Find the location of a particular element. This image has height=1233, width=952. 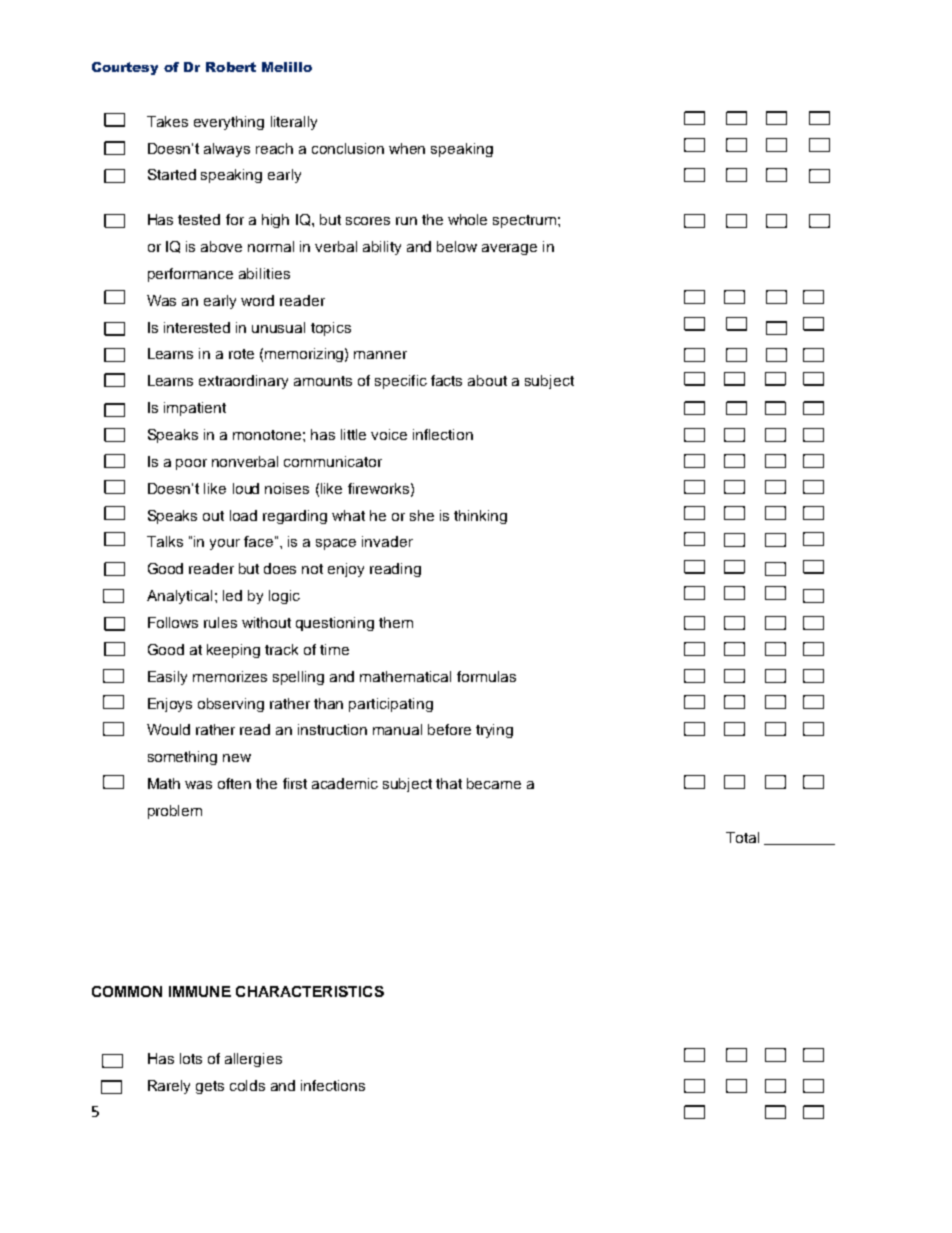

Takes is located at coordinates (167, 121).
